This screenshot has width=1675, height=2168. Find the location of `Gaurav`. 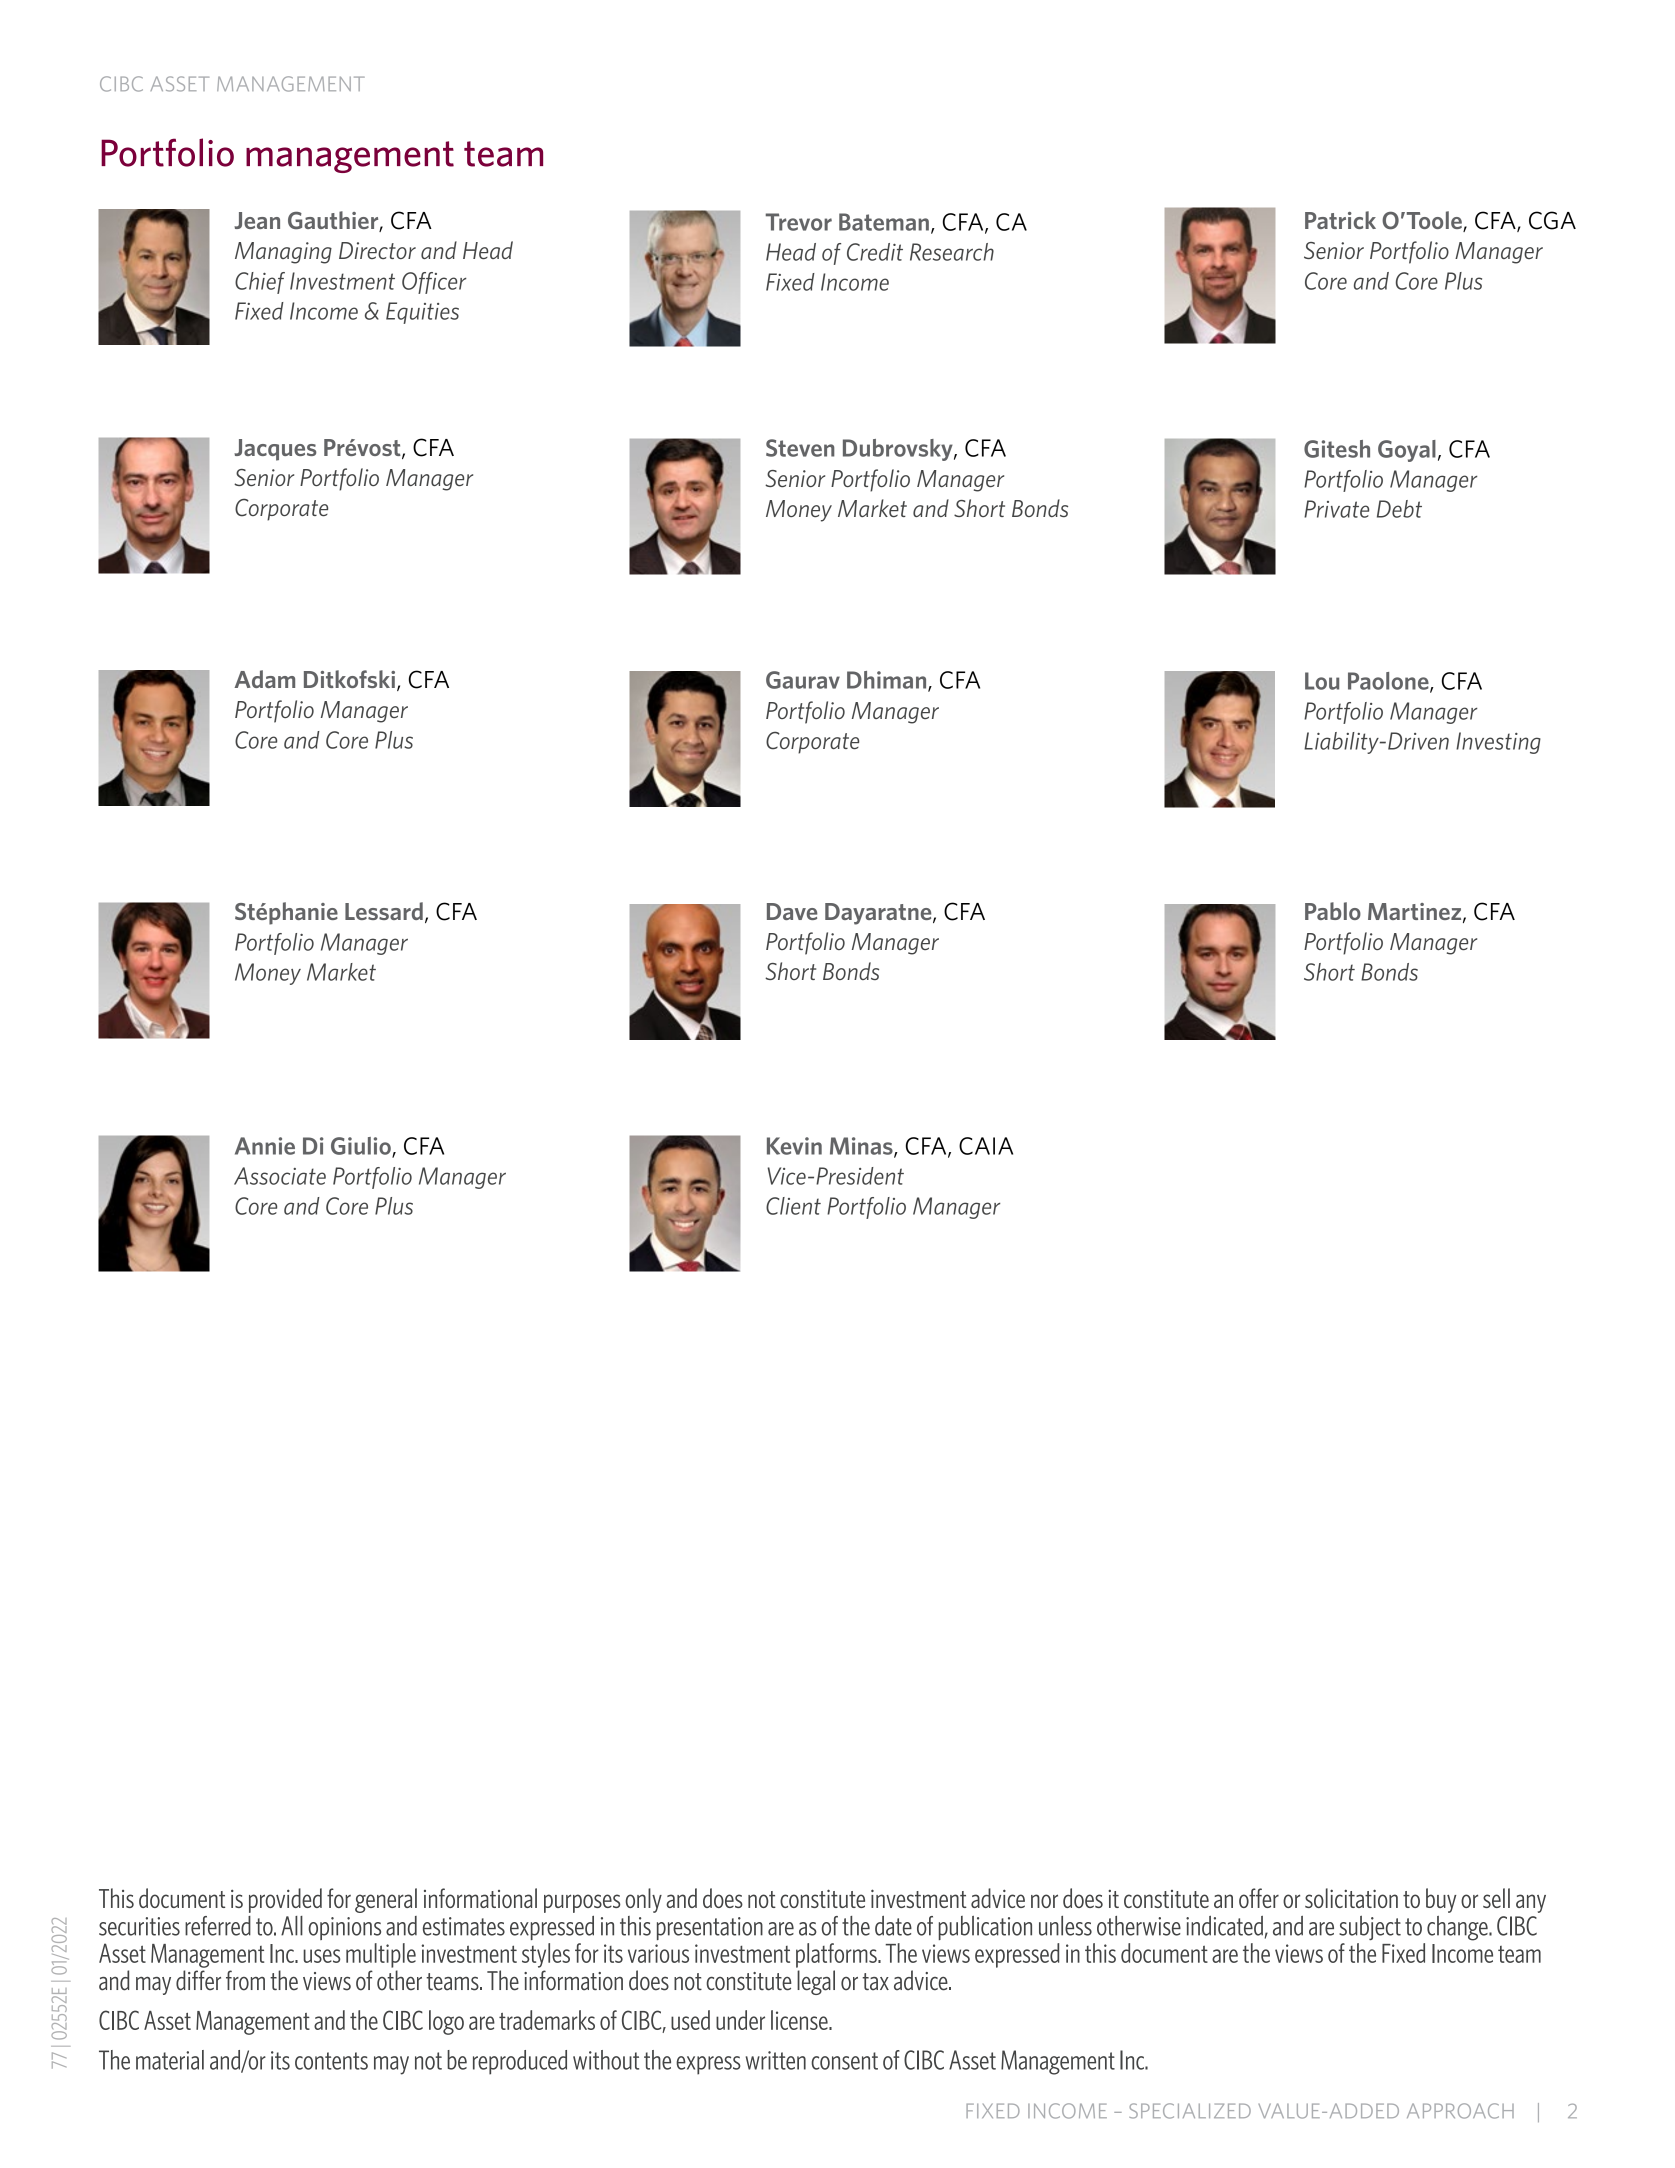

Gaurav is located at coordinates (803, 680).
